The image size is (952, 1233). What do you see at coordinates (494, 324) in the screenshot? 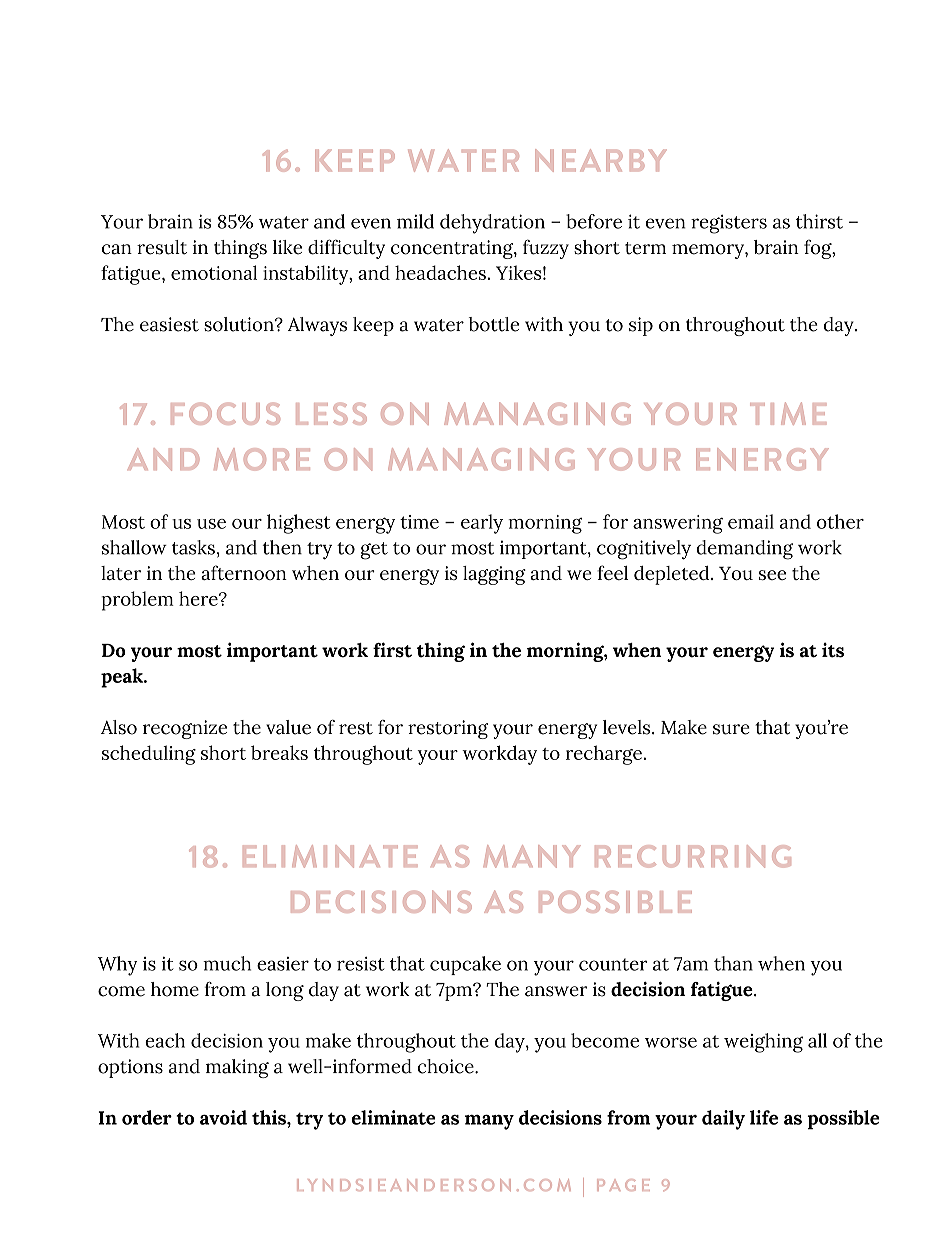
I see `bottle` at bounding box center [494, 324].
